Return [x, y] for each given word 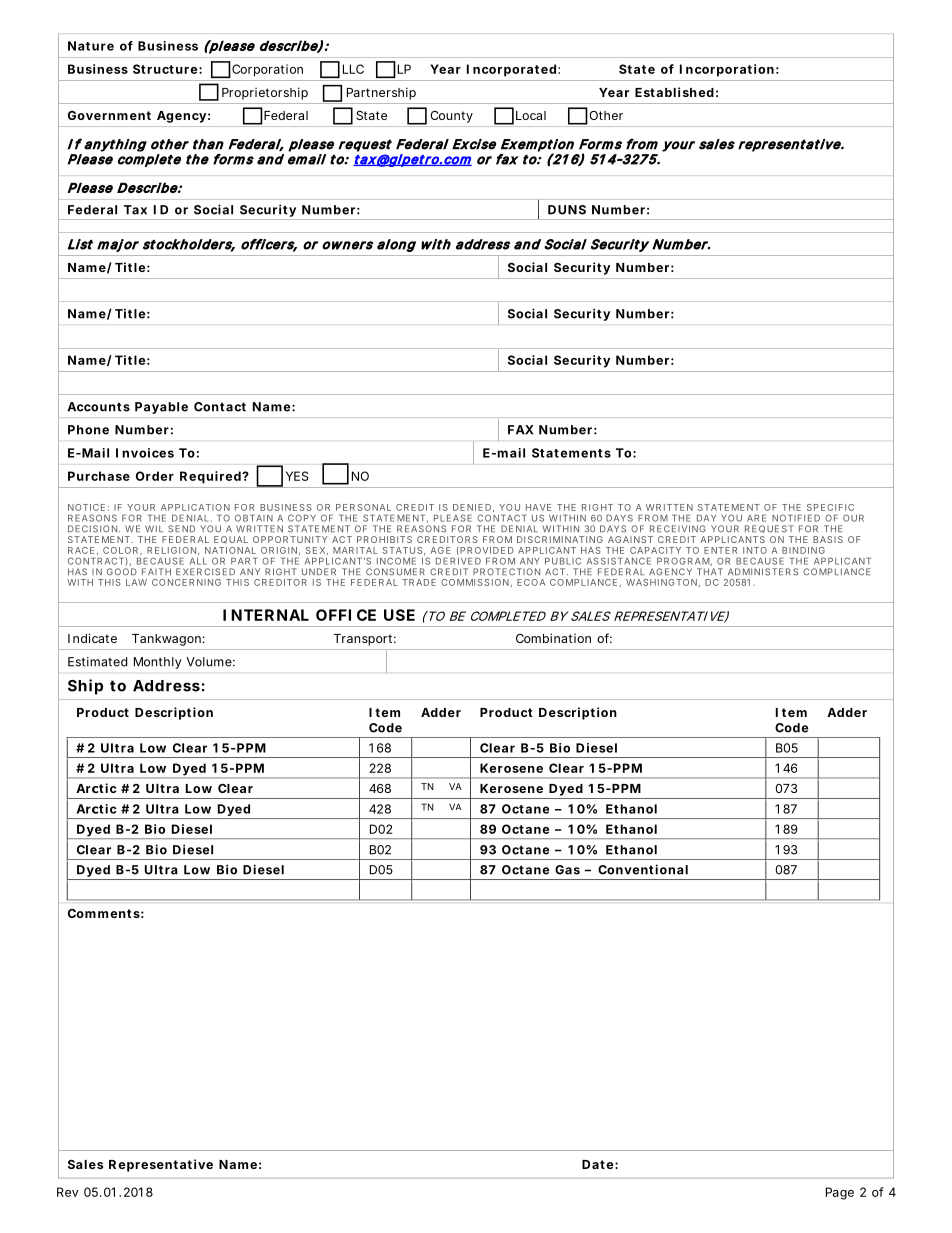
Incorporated [511, 70]
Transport [363, 640]
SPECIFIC [830, 507]
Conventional [643, 869]
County [451, 117]
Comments [104, 913]
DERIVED [458, 561]
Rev [68, 1192]
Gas [567, 870]
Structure [165, 69]
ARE [756, 518]
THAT [710, 571]
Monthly [157, 663]
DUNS [567, 210]
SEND [181, 529]
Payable [161, 408]
